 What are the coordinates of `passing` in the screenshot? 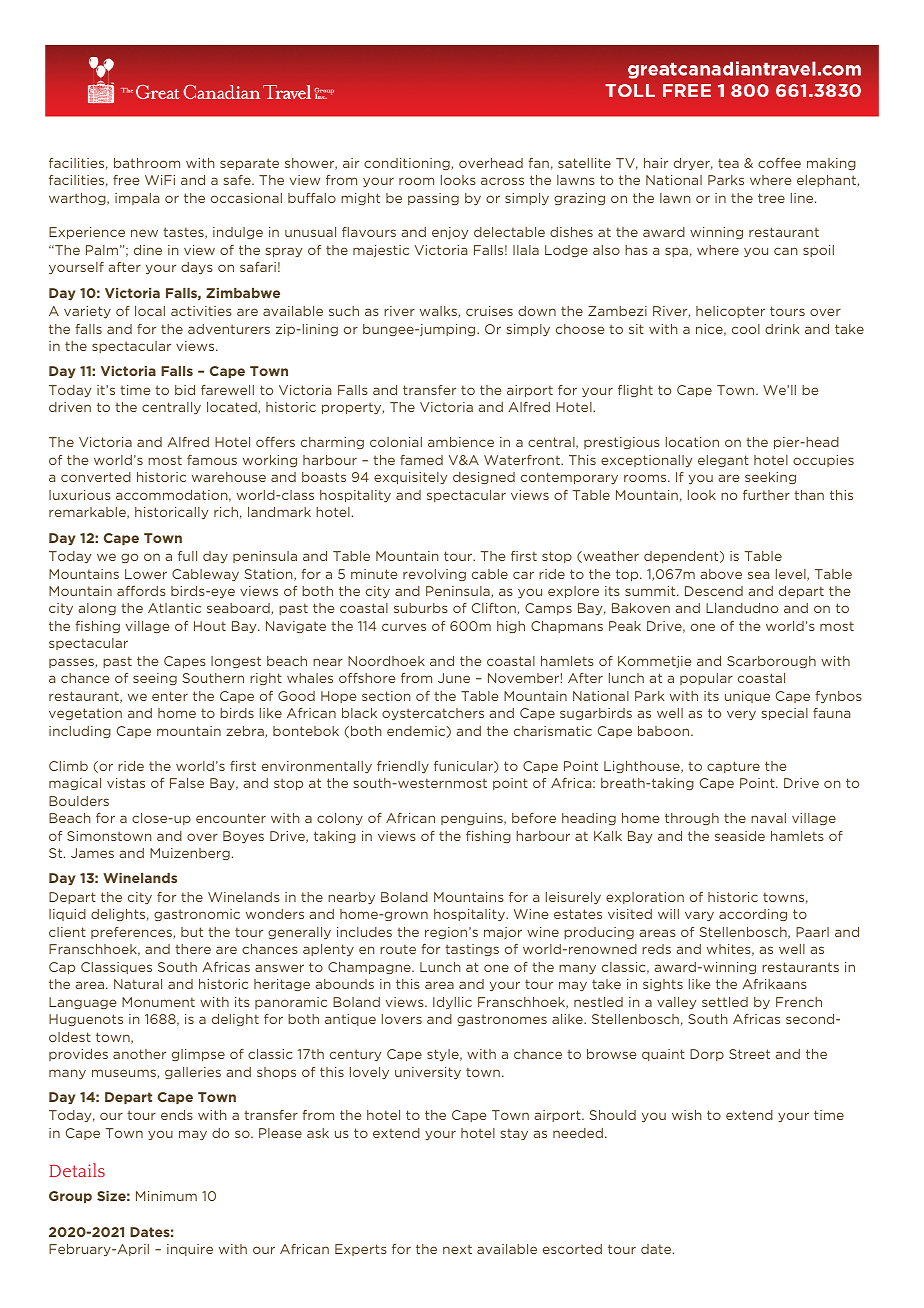 It's located at (433, 199).
